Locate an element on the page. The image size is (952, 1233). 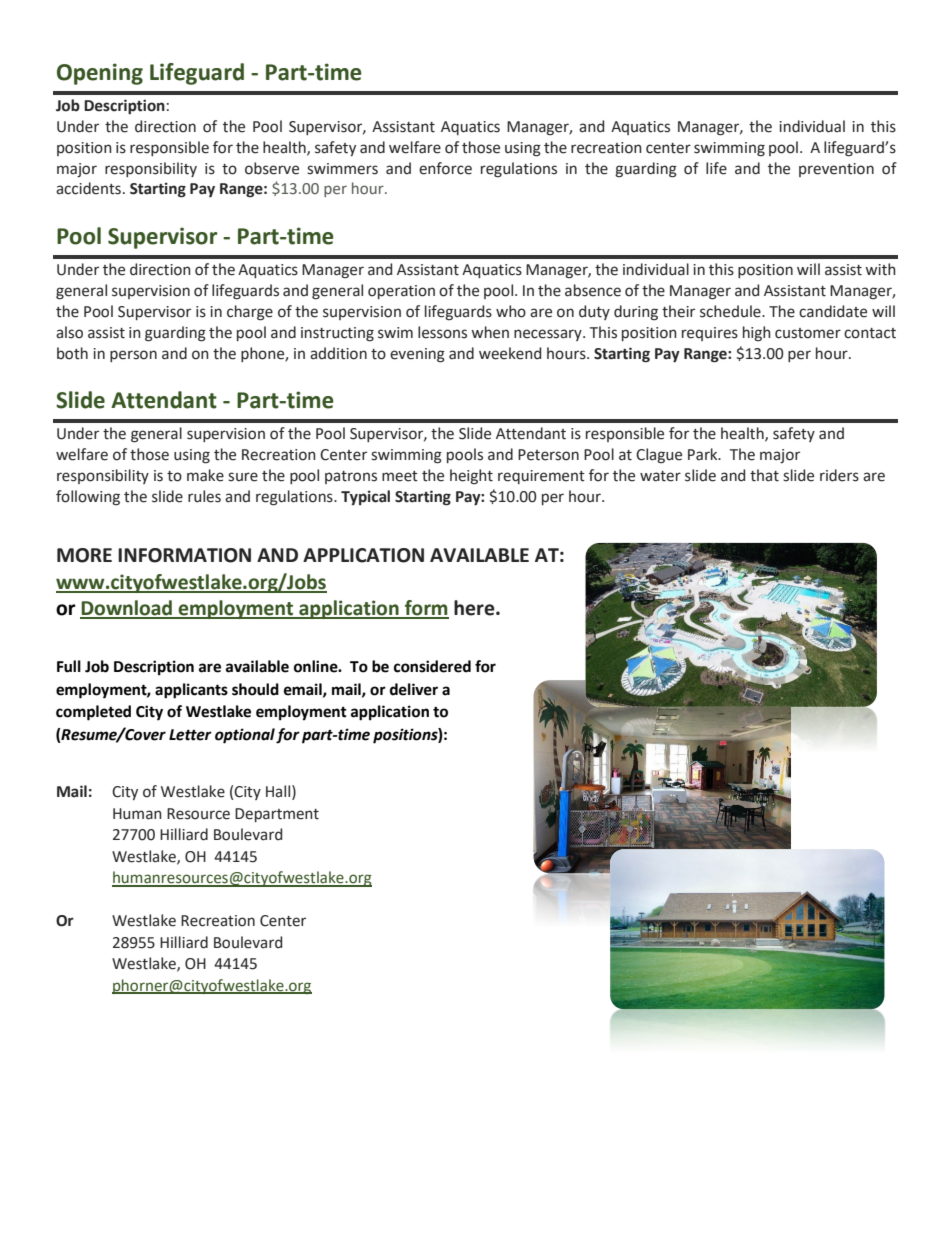
rules is located at coordinates (204, 496).
